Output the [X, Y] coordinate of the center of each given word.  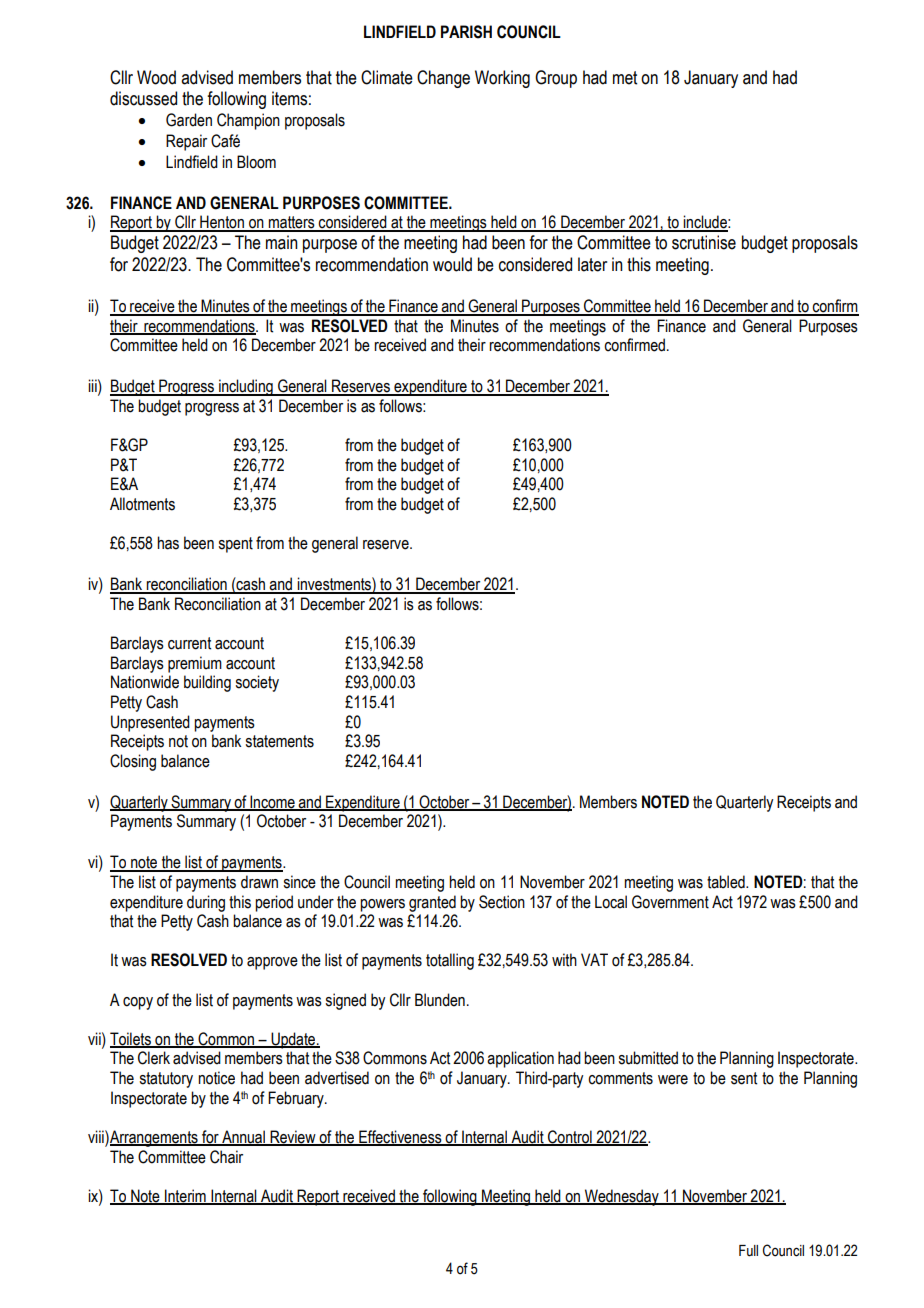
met [625, 78]
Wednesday [622, 1197]
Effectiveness [400, 1138]
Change [443, 79]
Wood [156, 77]
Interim [185, 1196]
